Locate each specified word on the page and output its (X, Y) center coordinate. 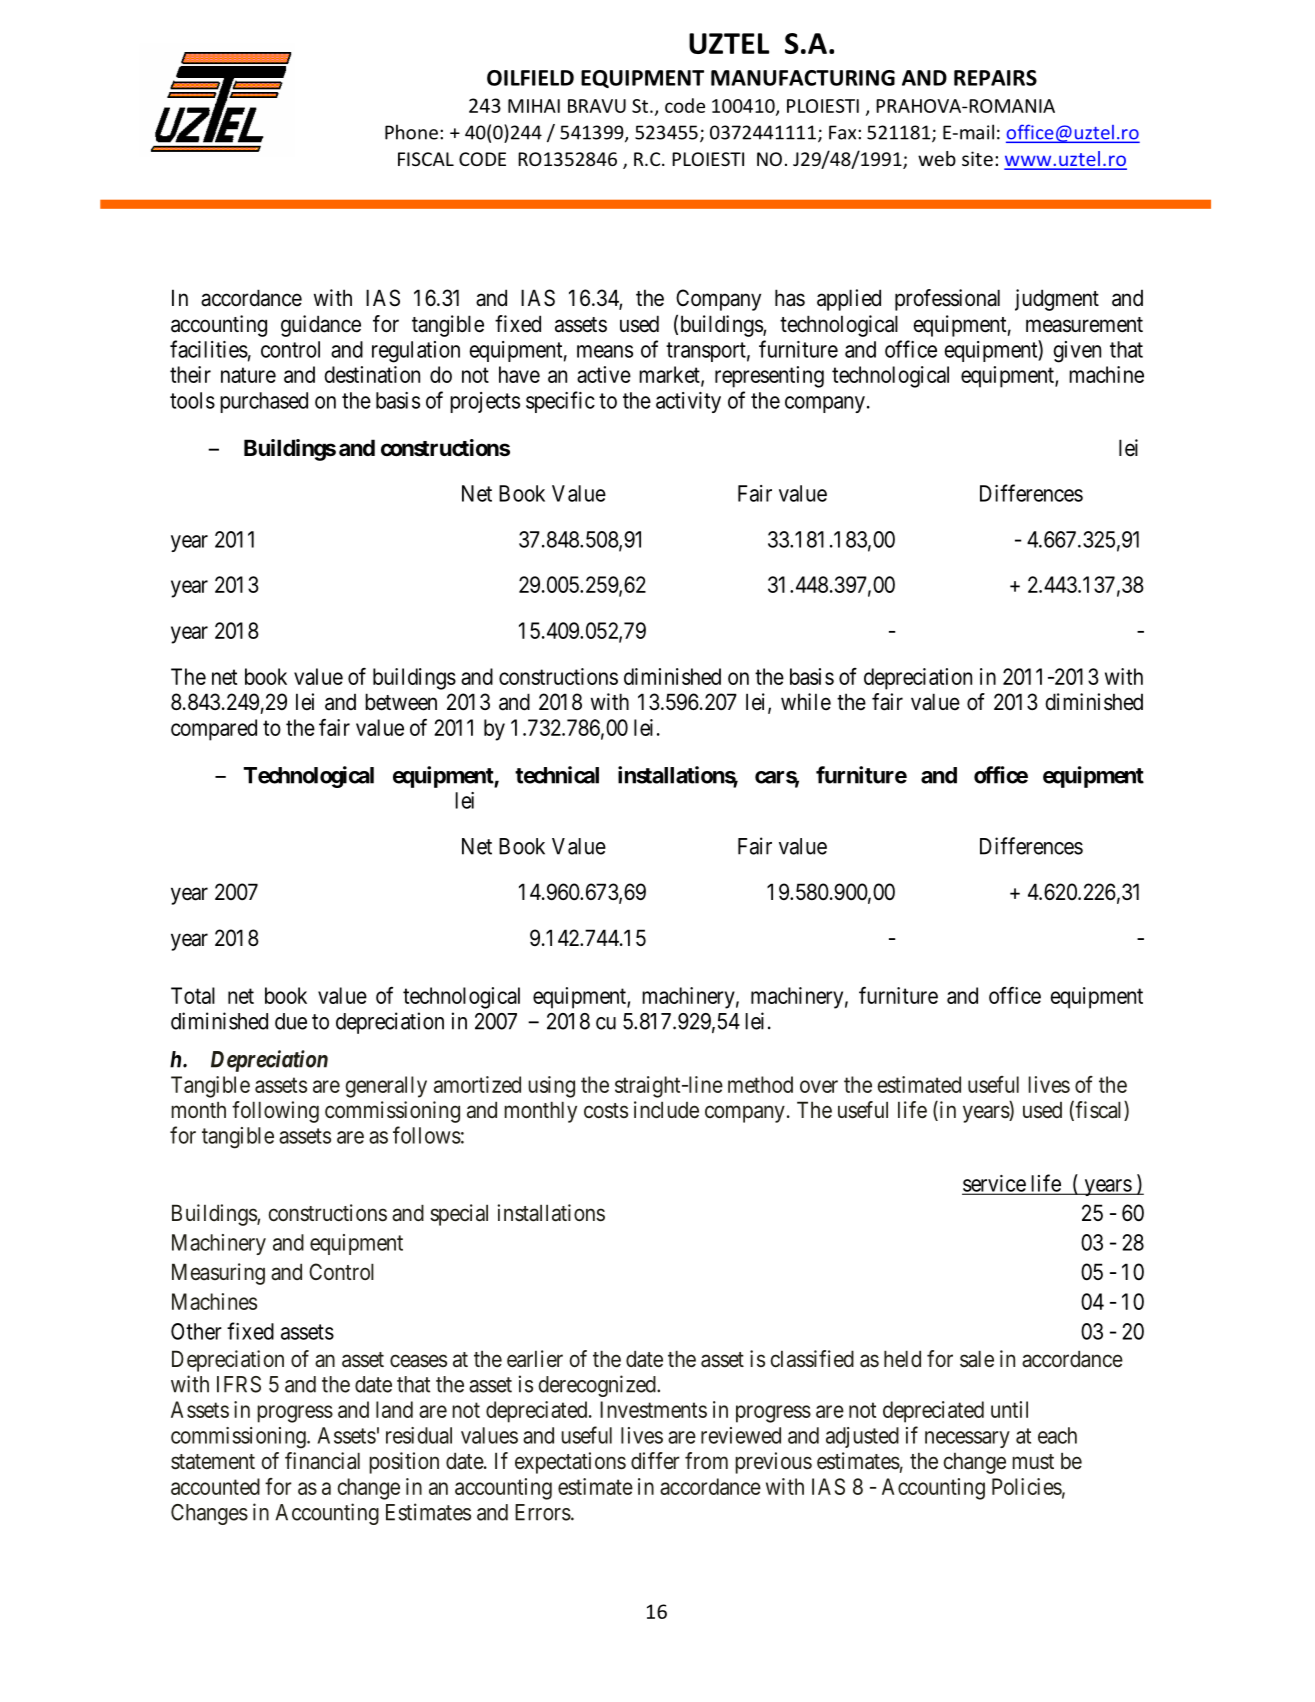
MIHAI (534, 106)
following (275, 1112)
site (977, 158)
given (1077, 352)
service (994, 1184)
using (551, 1087)
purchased (264, 402)
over (819, 1086)
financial (322, 1461)
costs (606, 1111)
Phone (411, 132)
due (291, 1021)
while (806, 702)
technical (557, 775)
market (670, 375)
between (401, 702)
